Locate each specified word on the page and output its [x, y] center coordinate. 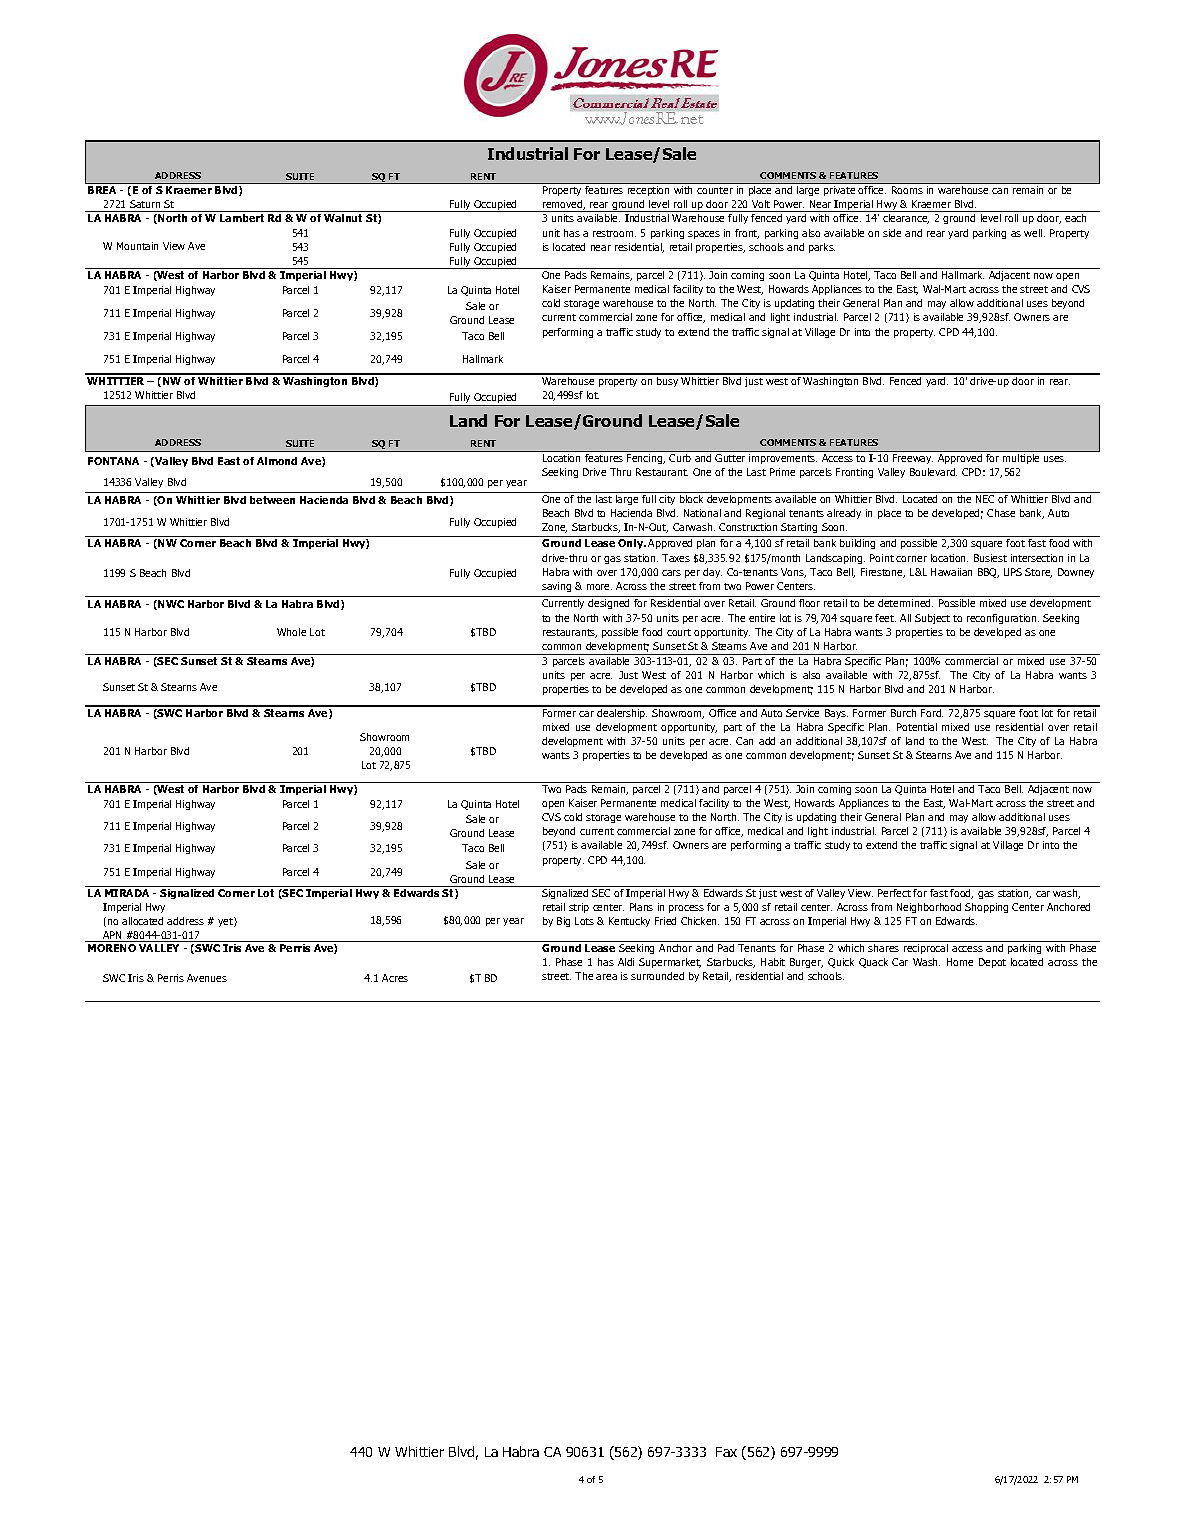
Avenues [207, 978]
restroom [614, 233]
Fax [726, 1452]
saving [556, 587]
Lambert [242, 218]
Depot [992, 963]
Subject [932, 619]
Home [960, 962]
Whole [291, 632]
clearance [906, 219]
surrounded [657, 976]
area [606, 977]
